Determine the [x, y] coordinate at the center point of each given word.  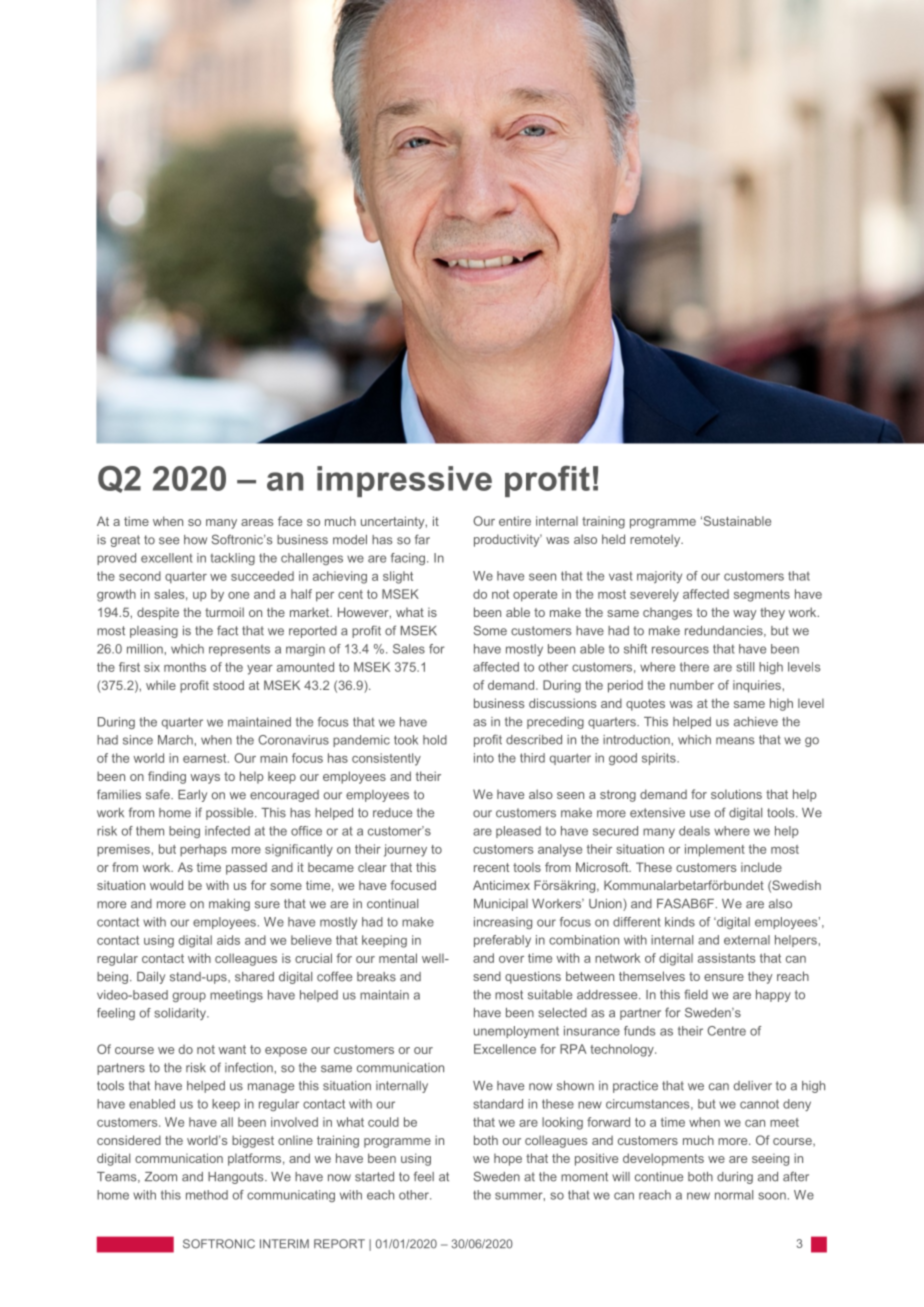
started [374, 1177]
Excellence [505, 1049]
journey [405, 850]
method [207, 1195]
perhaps [203, 850]
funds [640, 1031]
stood [228, 685]
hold [435, 740]
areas [257, 522]
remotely [656, 540]
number [692, 685]
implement [715, 850]
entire [515, 521]
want [232, 1049]
